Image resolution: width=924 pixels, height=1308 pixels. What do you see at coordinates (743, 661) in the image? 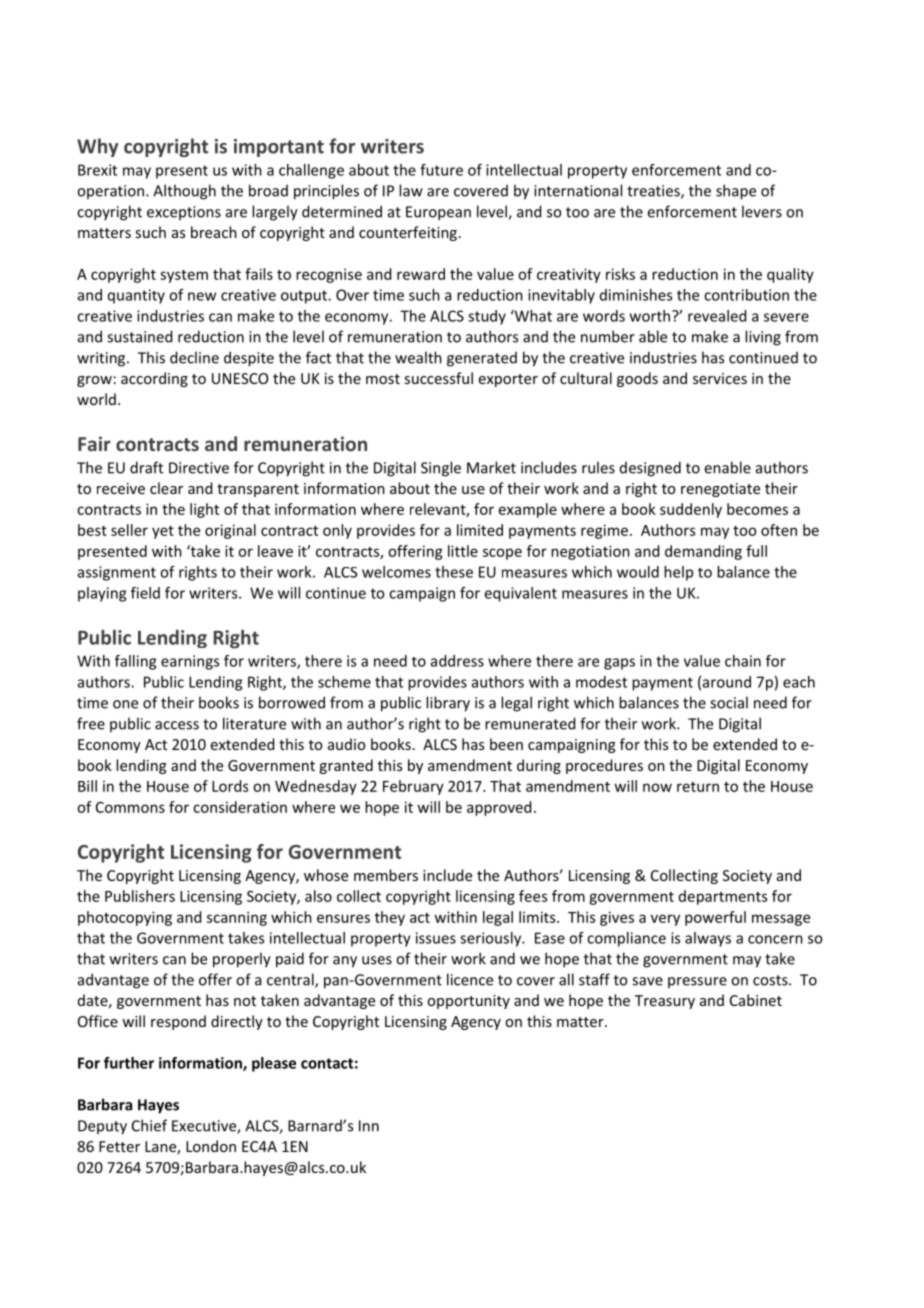
I see `chain` at bounding box center [743, 661].
